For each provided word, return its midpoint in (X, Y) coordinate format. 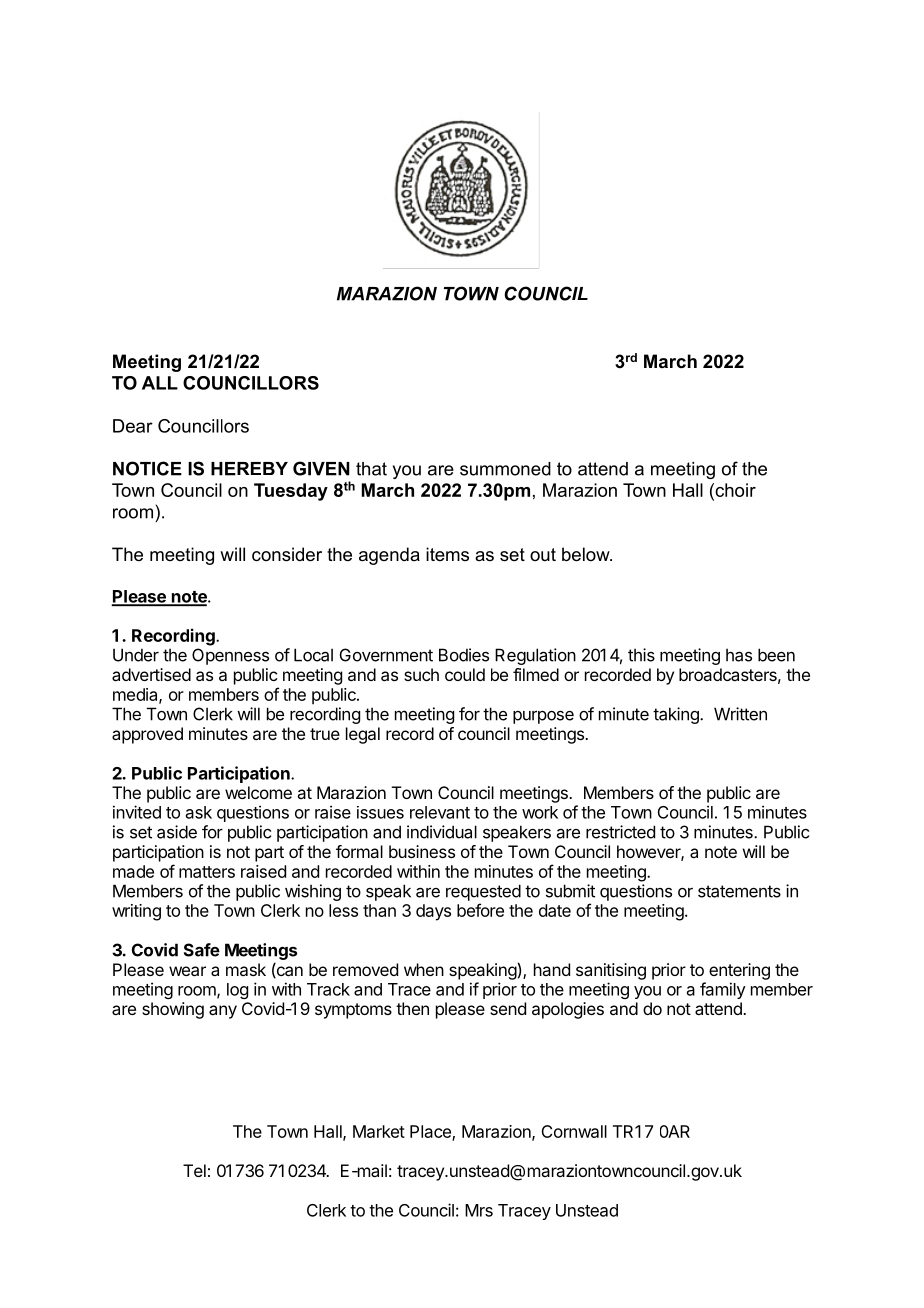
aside (177, 832)
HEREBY (249, 469)
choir (734, 490)
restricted (620, 832)
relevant (440, 812)
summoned (505, 469)
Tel (194, 1170)
